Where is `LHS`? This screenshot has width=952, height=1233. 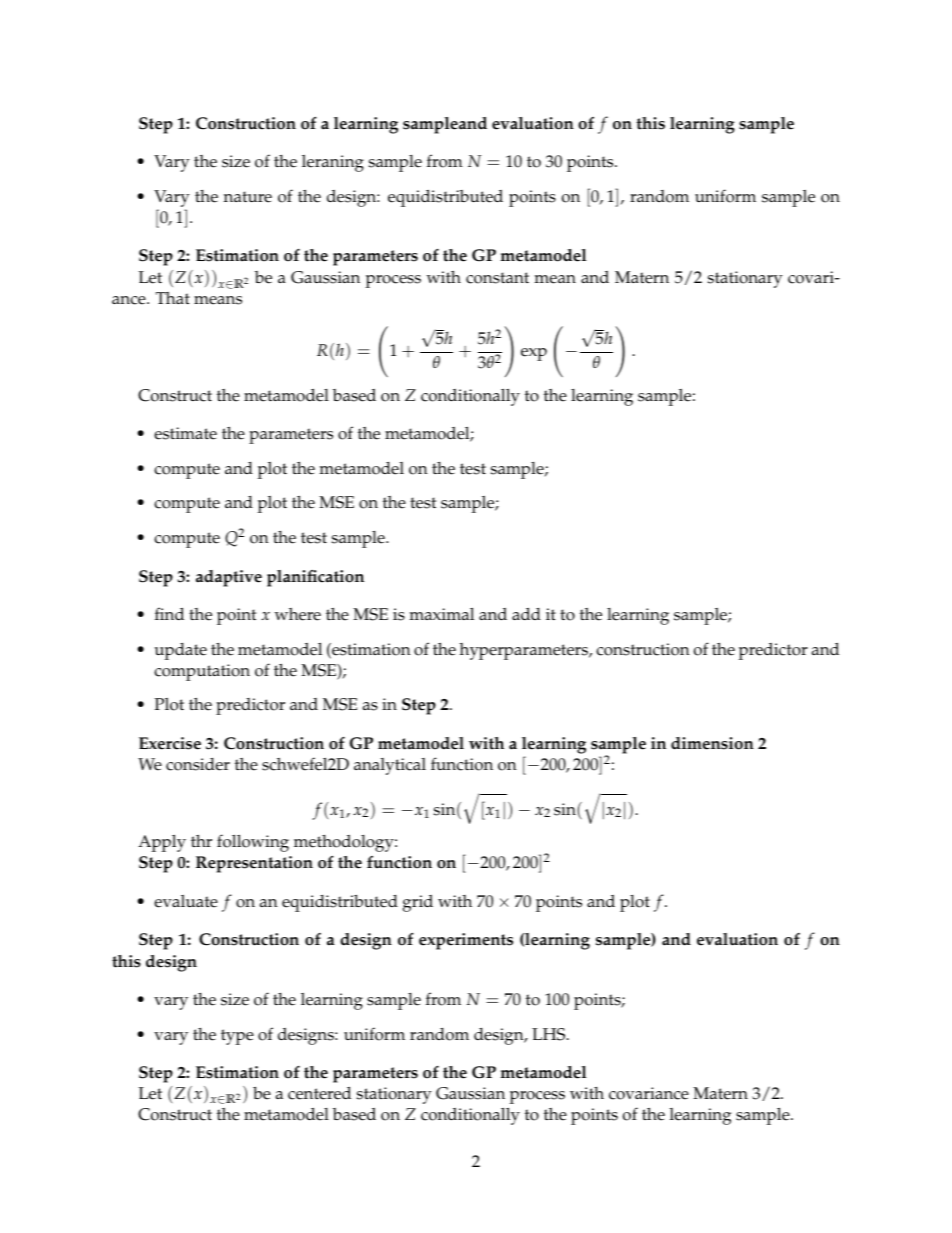 LHS is located at coordinates (550, 1034).
